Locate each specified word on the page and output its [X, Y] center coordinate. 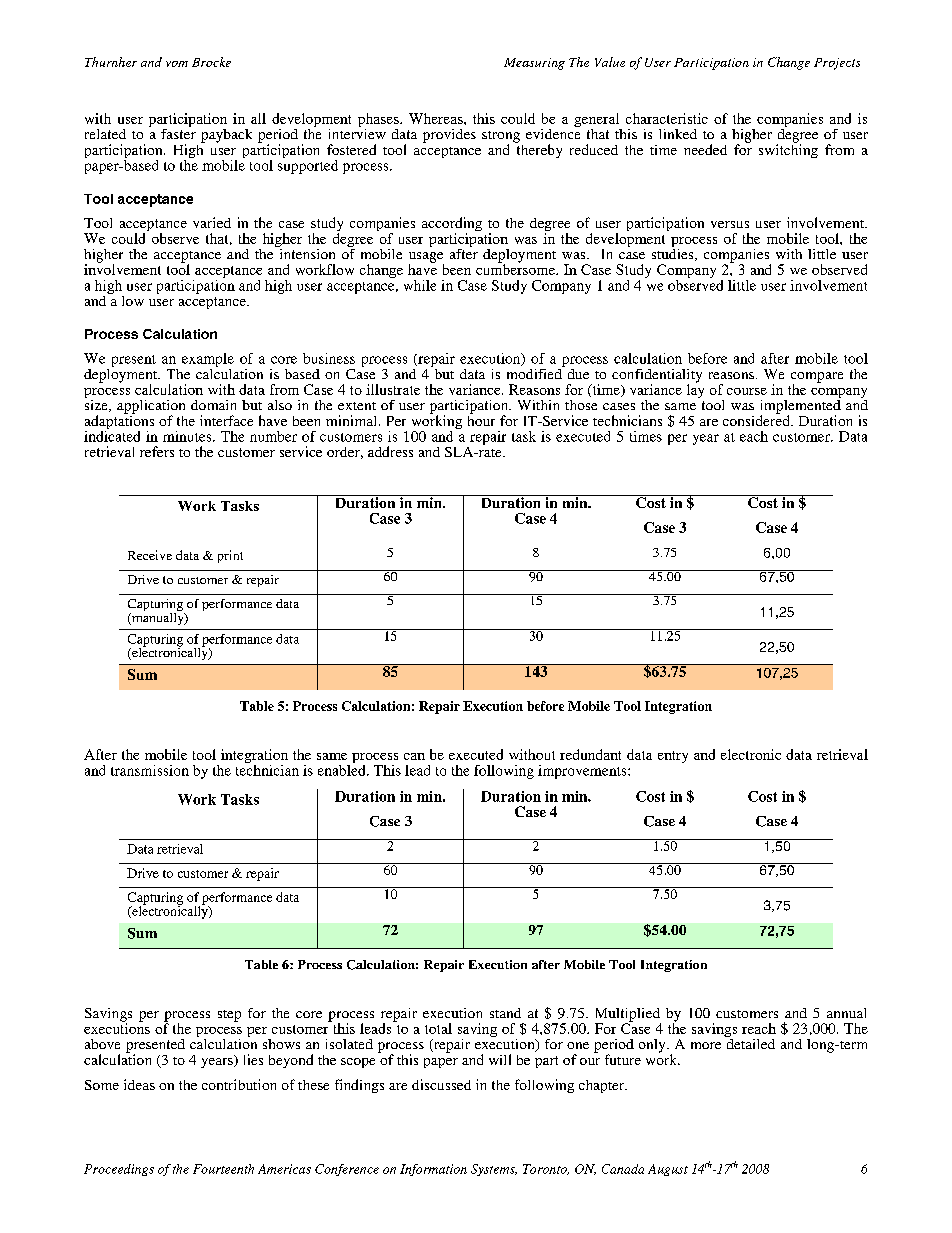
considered [757, 419]
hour [481, 419]
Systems [494, 1170]
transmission [150, 770]
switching [788, 150]
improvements [583, 772]
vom [177, 64]
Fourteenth [223, 1169]
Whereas [437, 118]
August [668, 1170]
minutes [188, 436]
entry [673, 757]
